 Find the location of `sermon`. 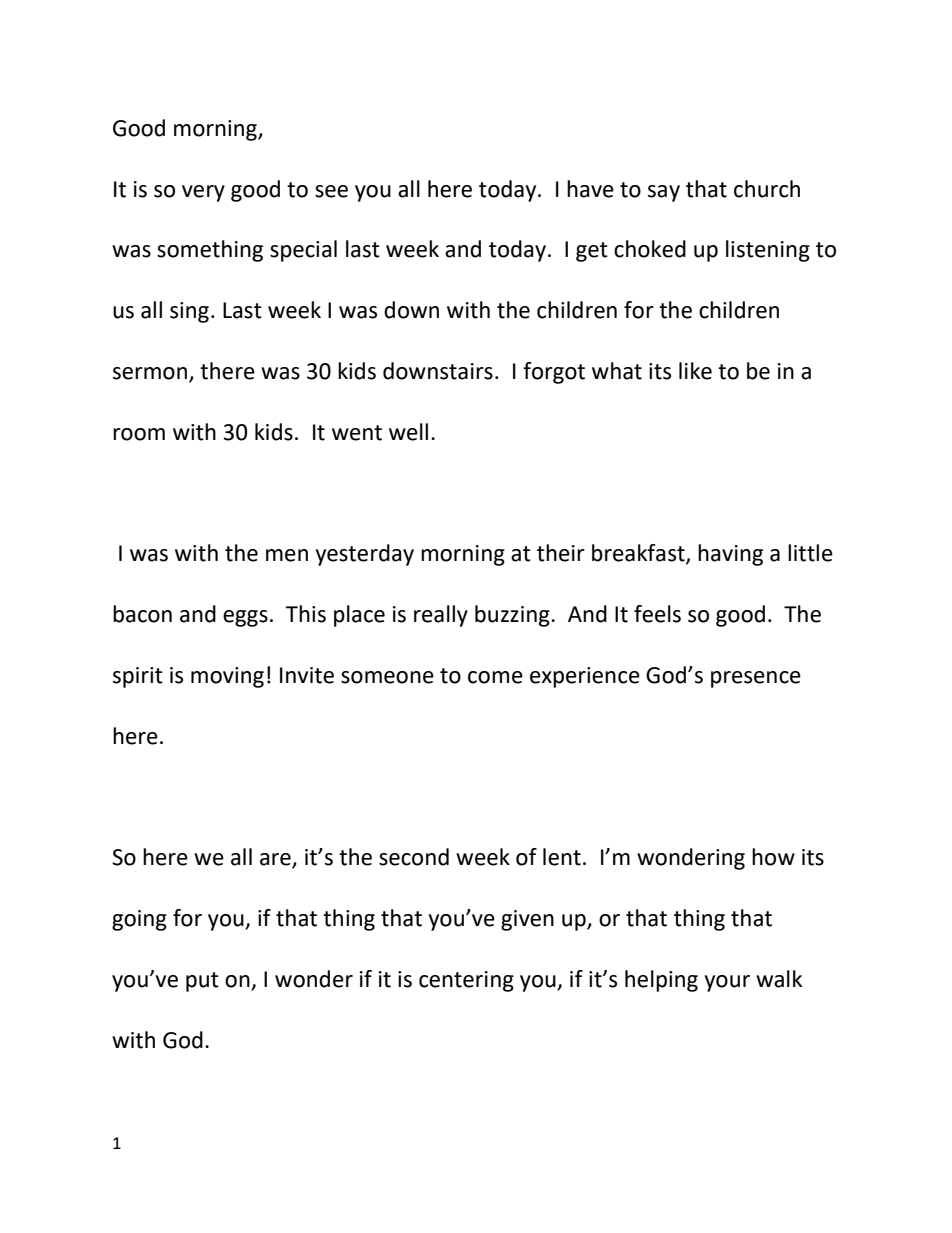

sermon is located at coordinates (150, 373).
